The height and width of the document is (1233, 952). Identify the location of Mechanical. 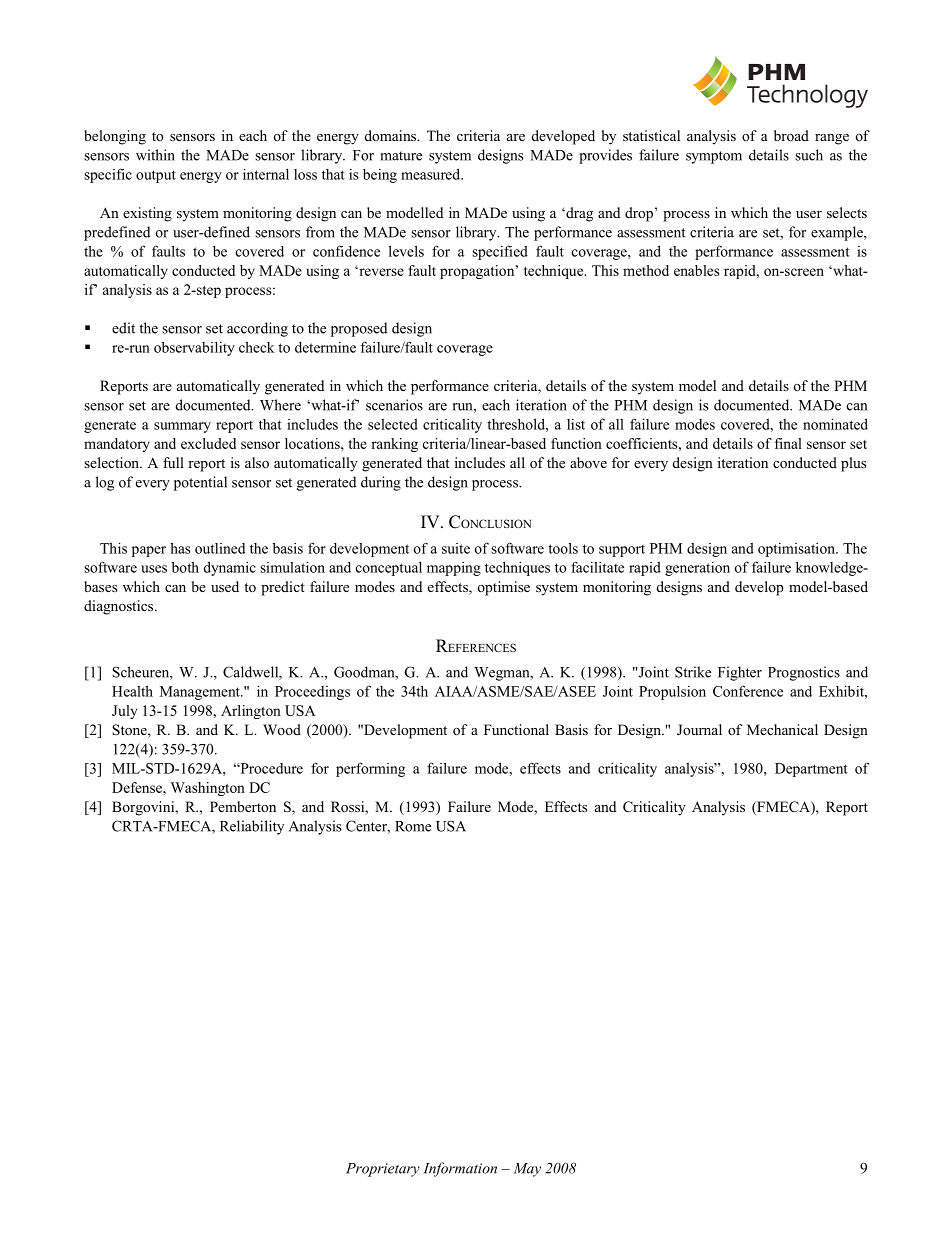
(782, 729).
